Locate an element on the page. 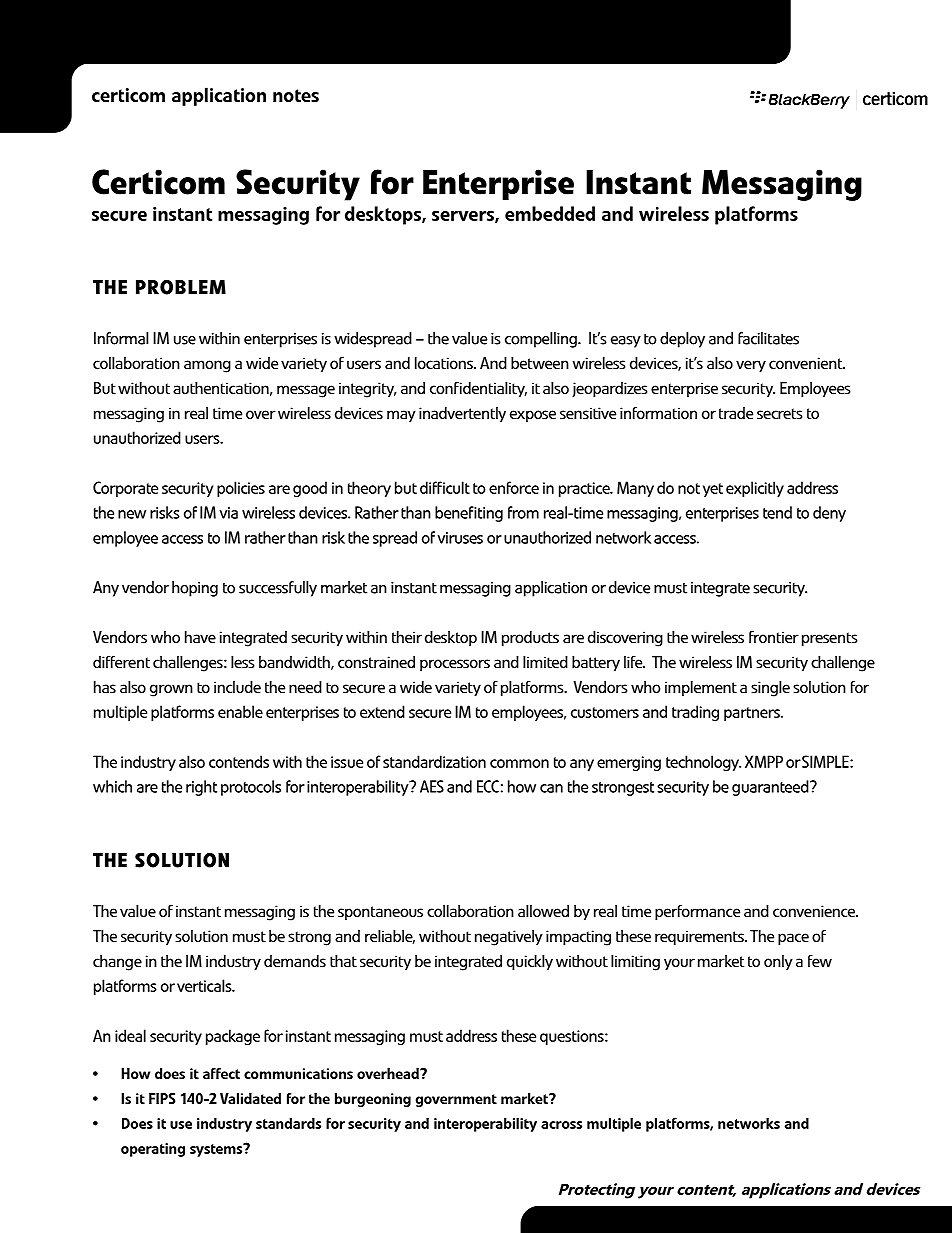 This document has height=1233, width=952. embedded is located at coordinates (550, 213).
